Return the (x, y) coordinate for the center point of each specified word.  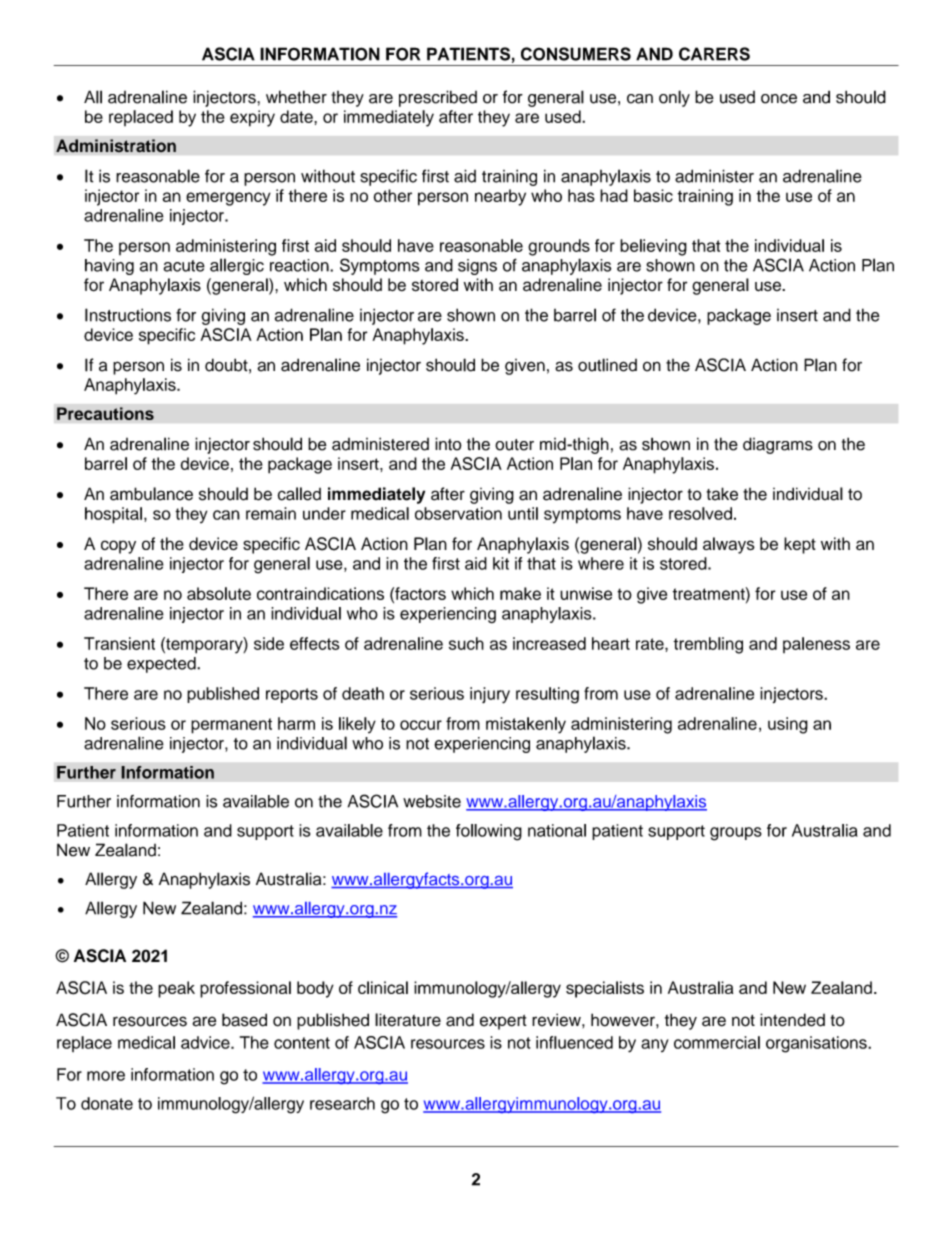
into (448, 444)
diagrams (778, 445)
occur (421, 725)
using (788, 725)
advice (206, 1042)
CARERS (714, 54)
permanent (231, 726)
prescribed (438, 98)
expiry (252, 118)
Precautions (105, 413)
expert (503, 1022)
